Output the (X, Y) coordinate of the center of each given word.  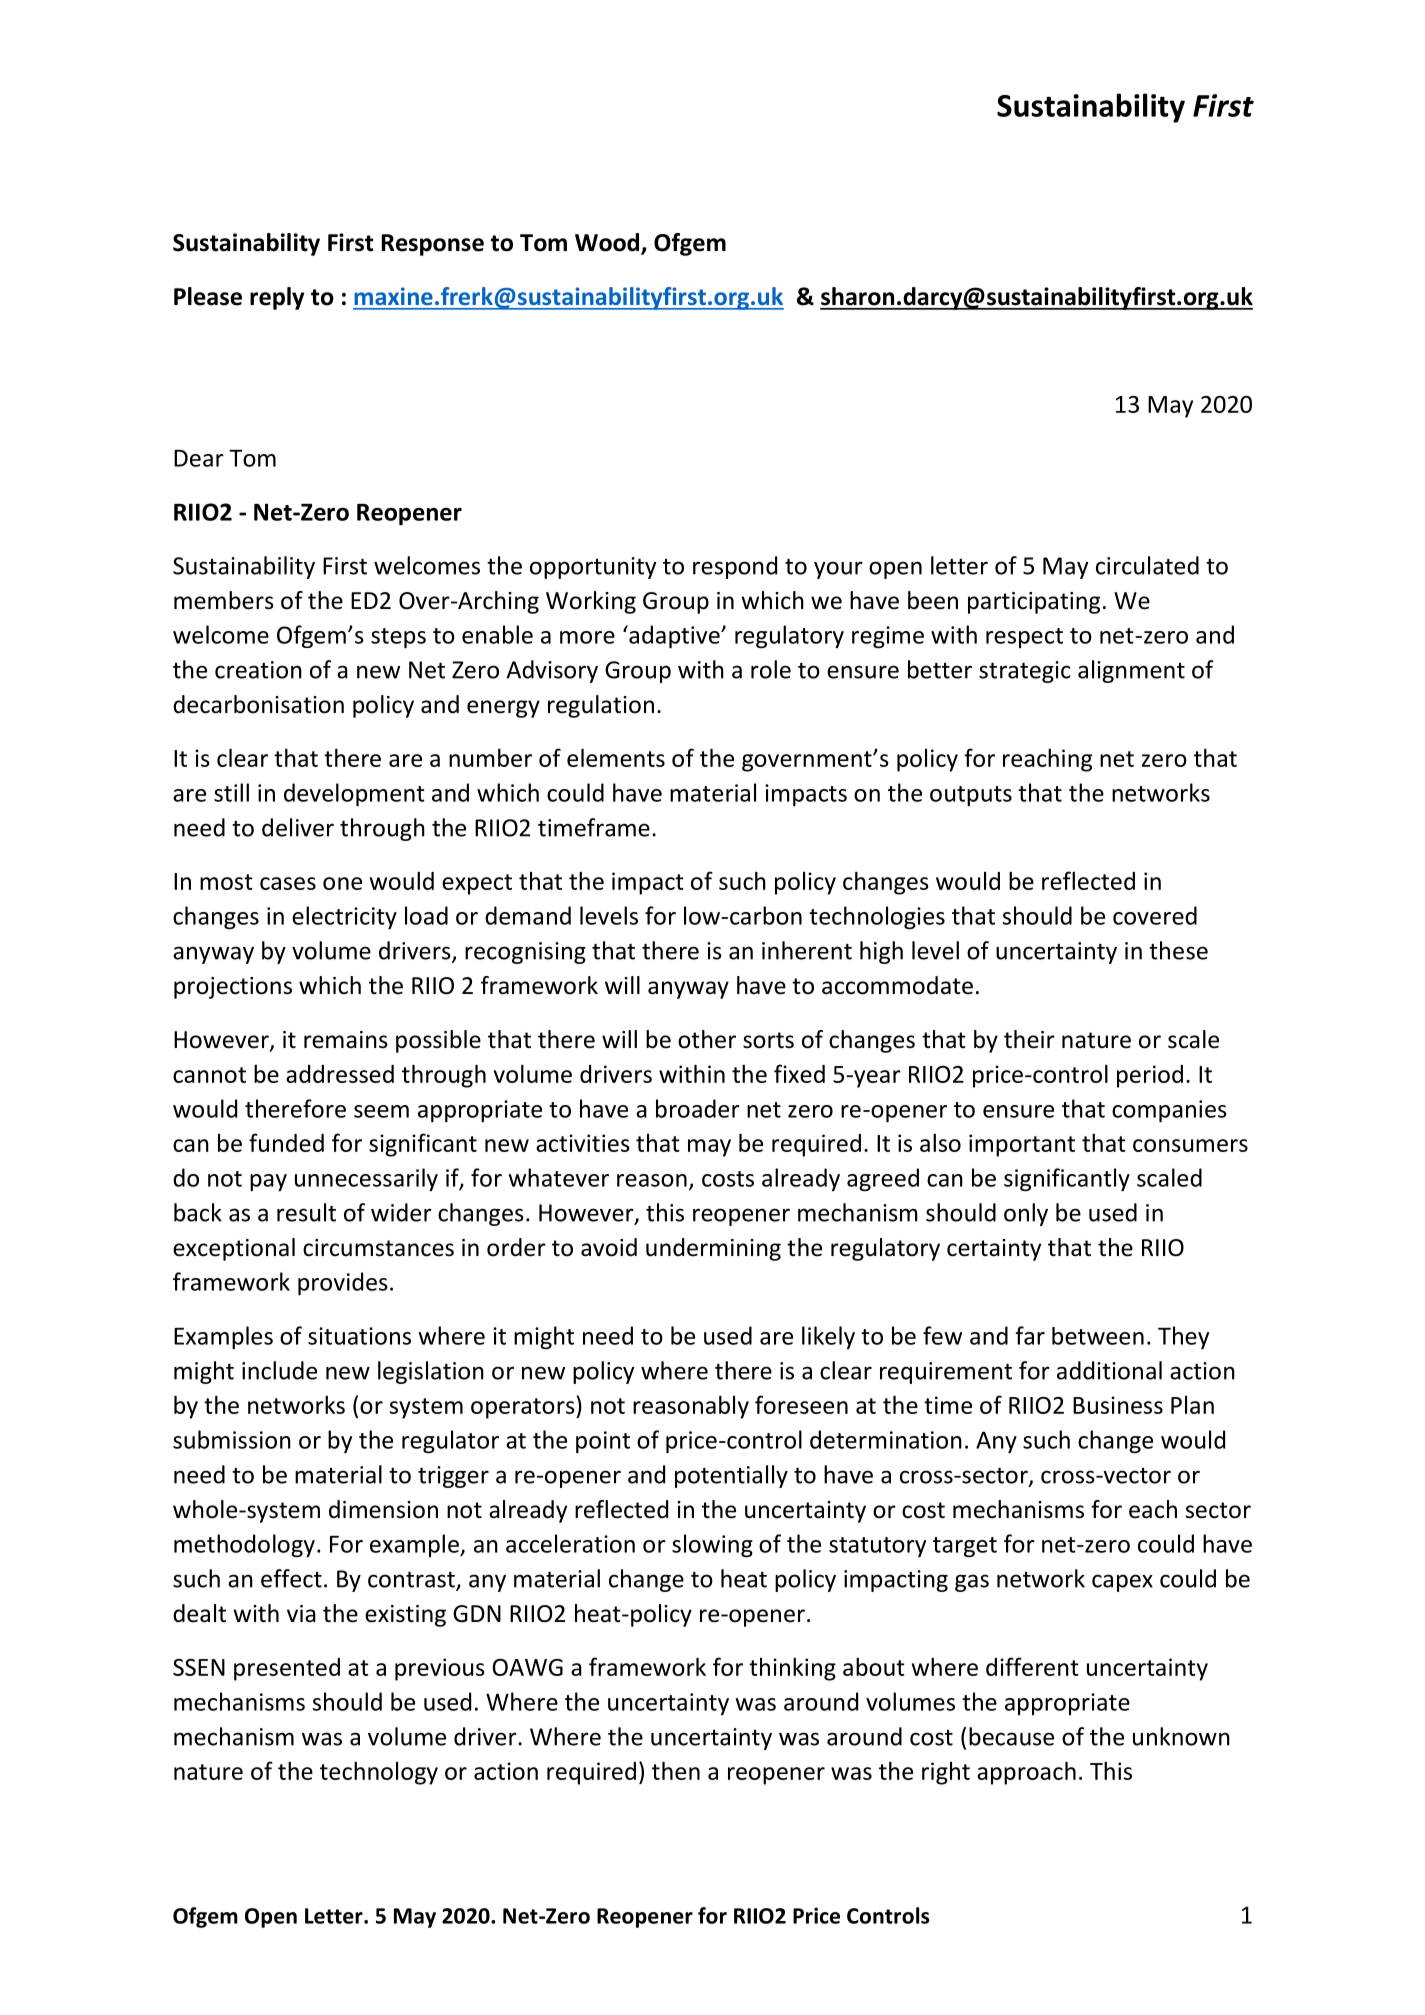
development (354, 794)
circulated (1147, 565)
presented (287, 1669)
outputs (971, 796)
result (306, 1212)
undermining (713, 1249)
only (1026, 1214)
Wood (608, 243)
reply (277, 298)
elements (616, 757)
